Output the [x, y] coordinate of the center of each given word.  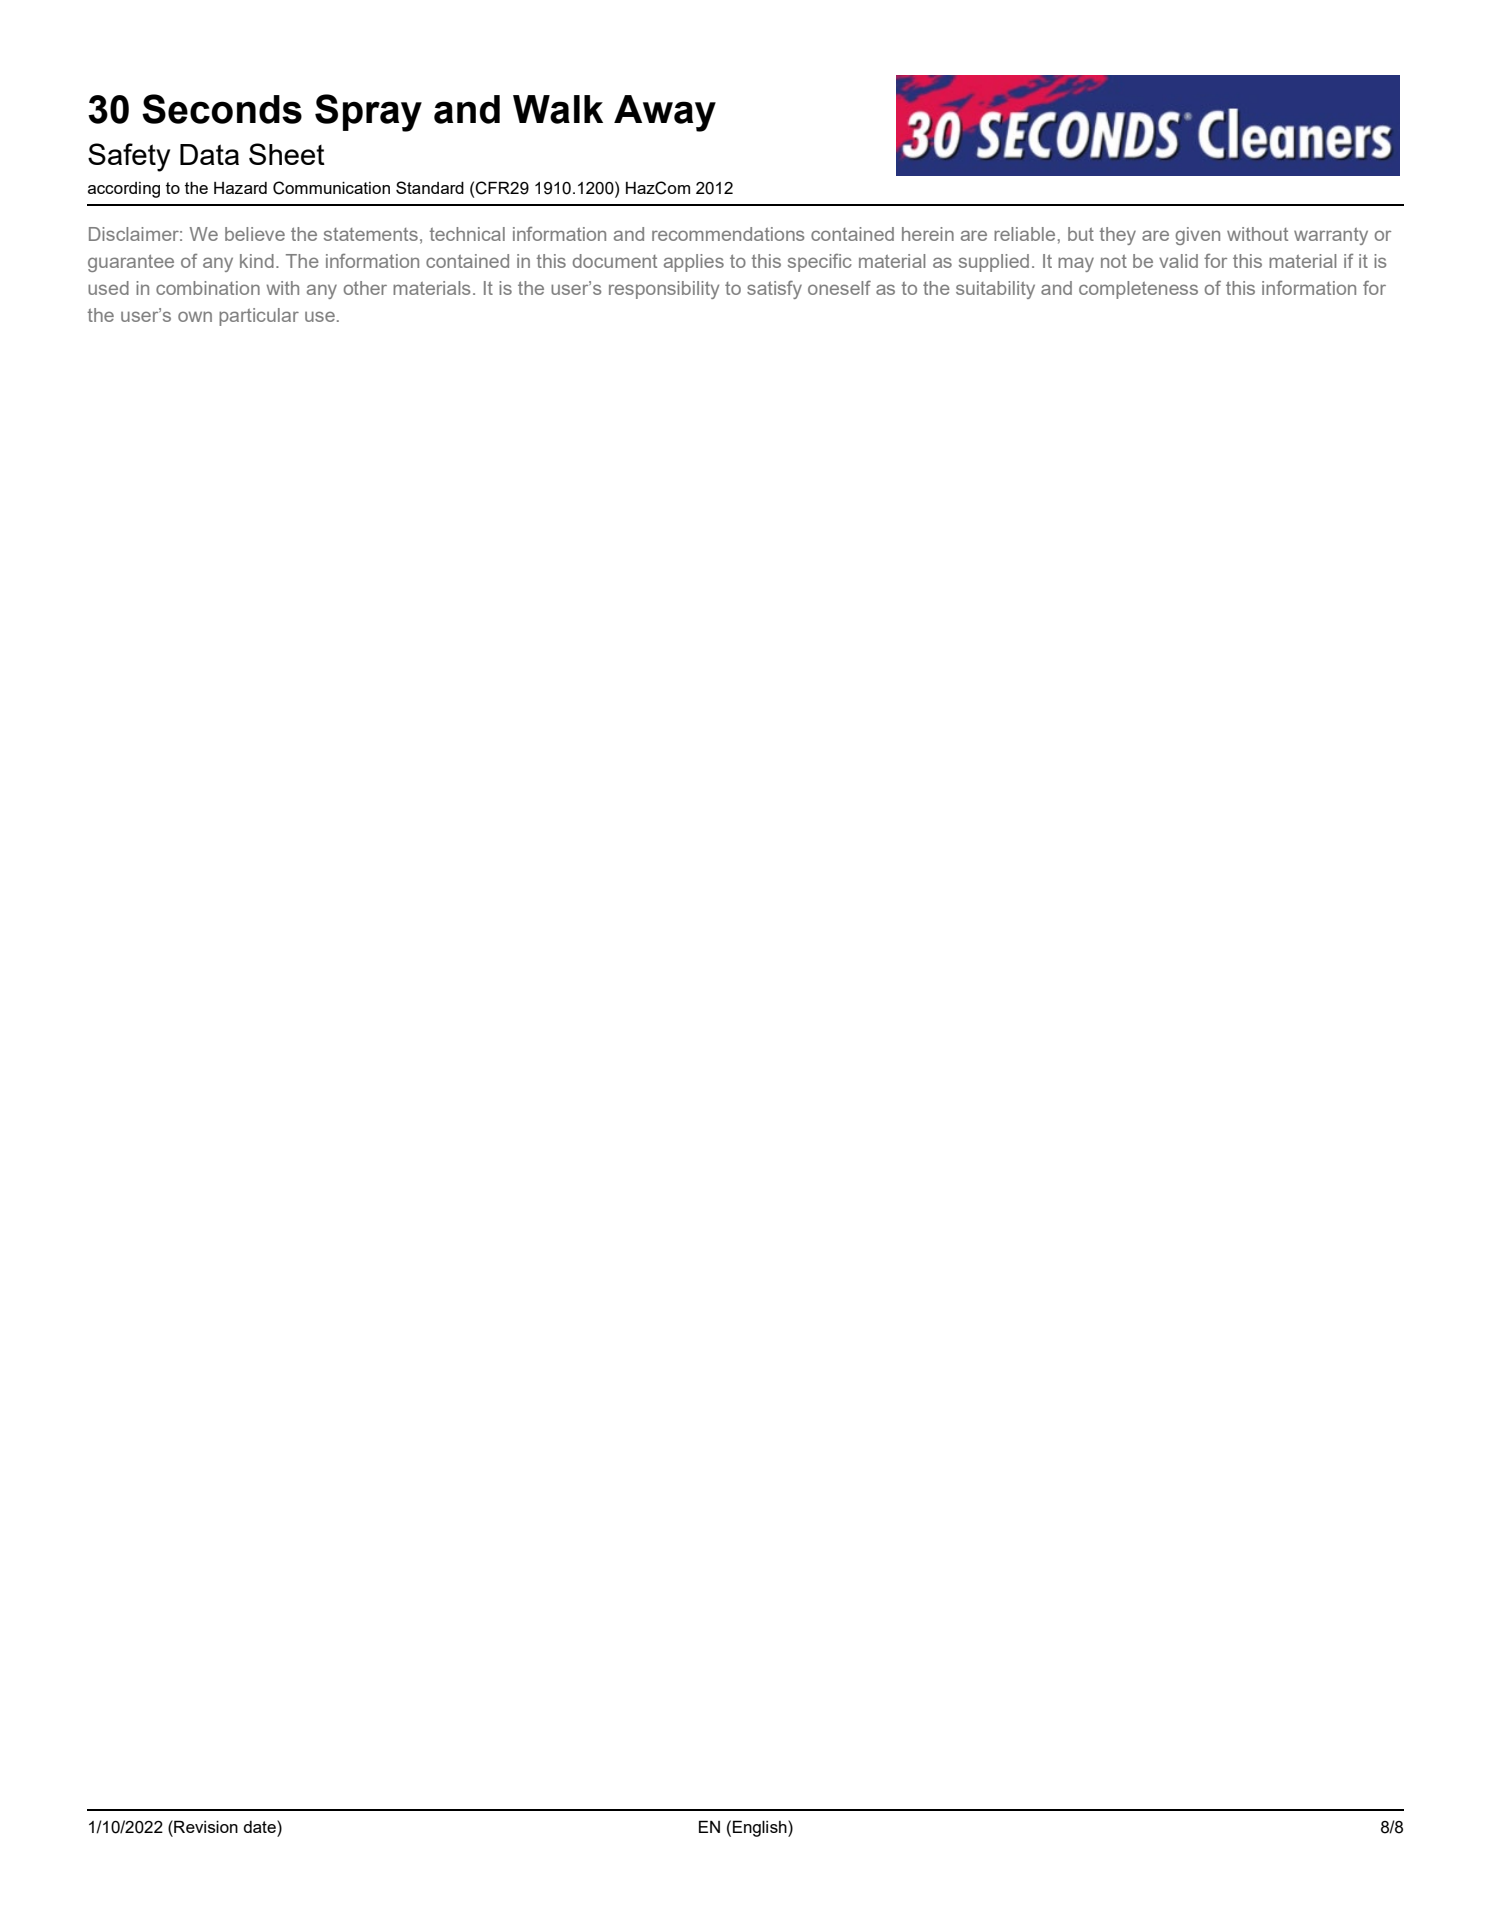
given [1197, 236]
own [195, 316]
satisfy [774, 290]
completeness [1138, 290]
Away [665, 113]
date [260, 1826]
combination [208, 288]
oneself [839, 288]
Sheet [287, 154]
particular [259, 317]
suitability [995, 290]
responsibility [664, 290]
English [761, 1828]
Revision [205, 1826]
